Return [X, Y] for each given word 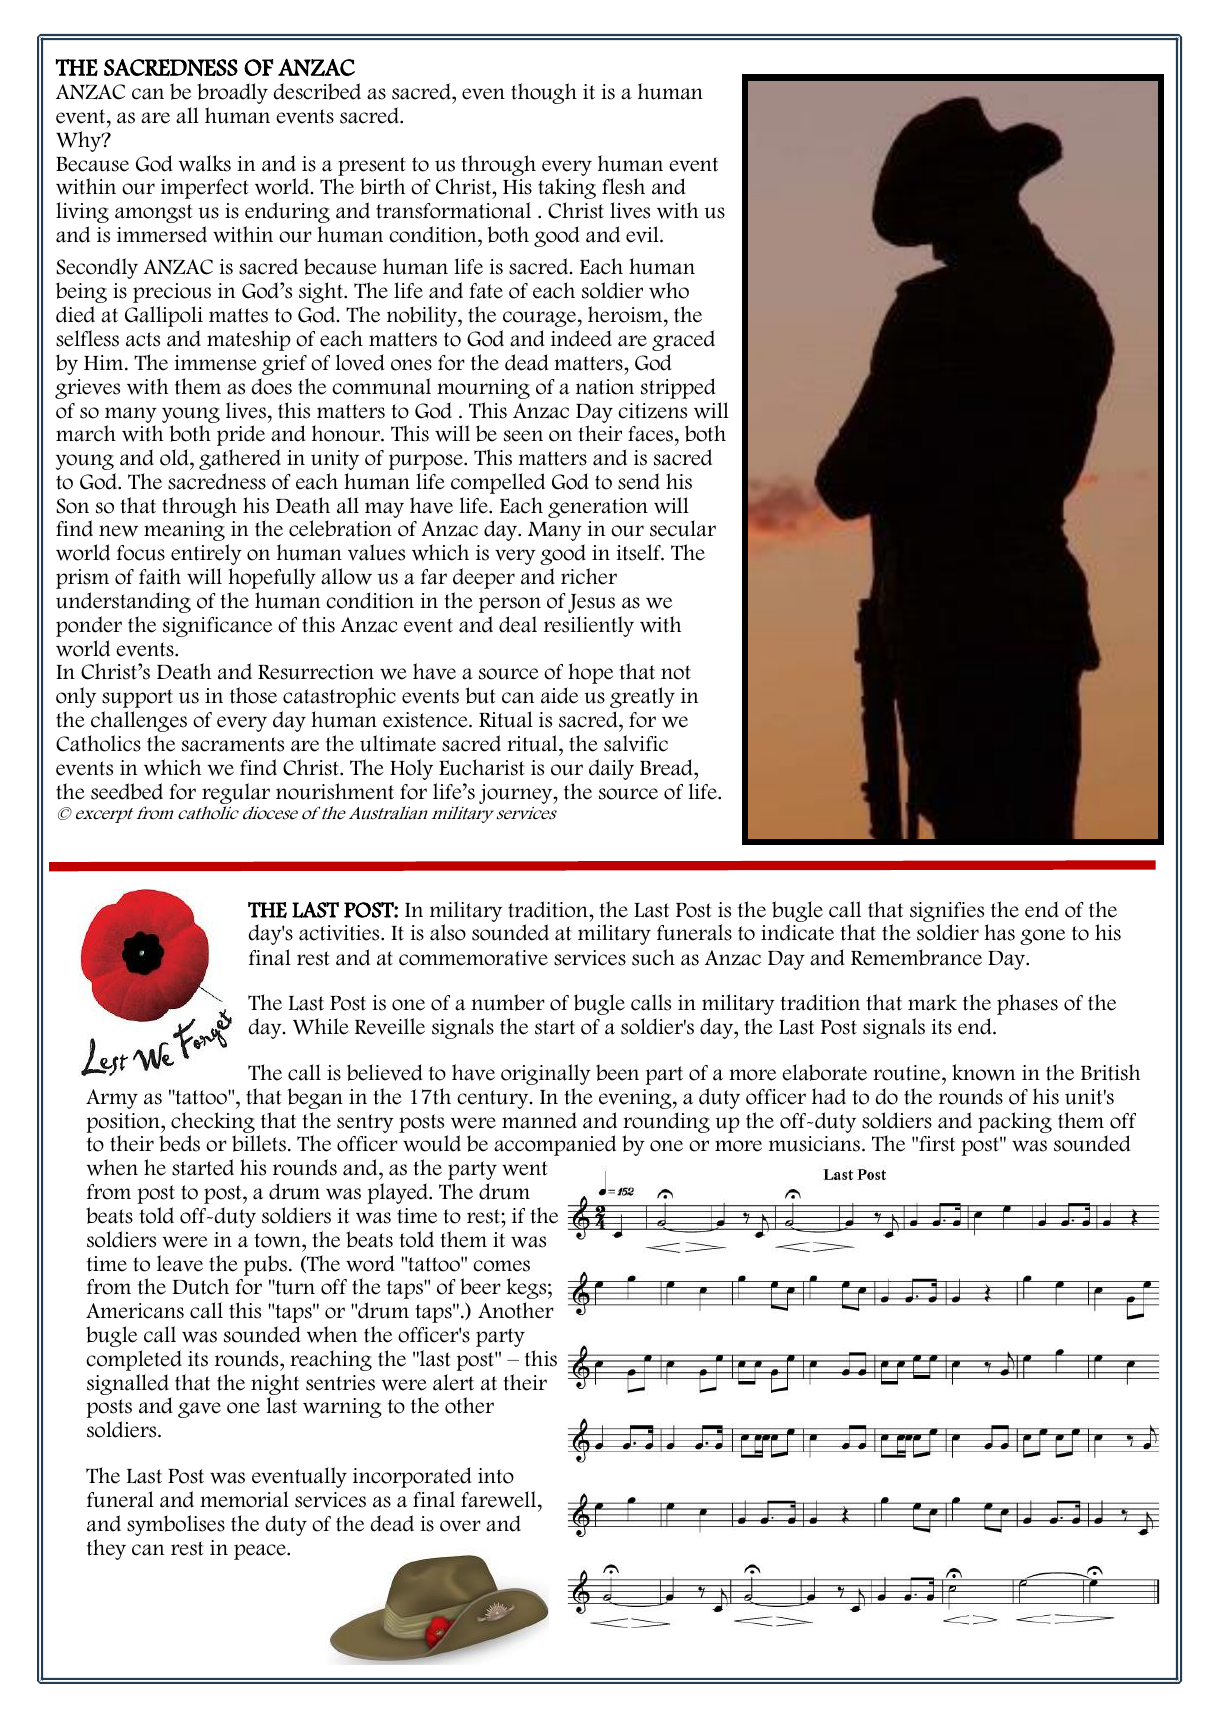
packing [1015, 1122]
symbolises [176, 1525]
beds [179, 1143]
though [544, 93]
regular [236, 795]
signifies [947, 913]
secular [683, 528]
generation [598, 508]
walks [204, 163]
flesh [623, 186]
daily [611, 769]
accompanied [555, 1145]
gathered [240, 459]
